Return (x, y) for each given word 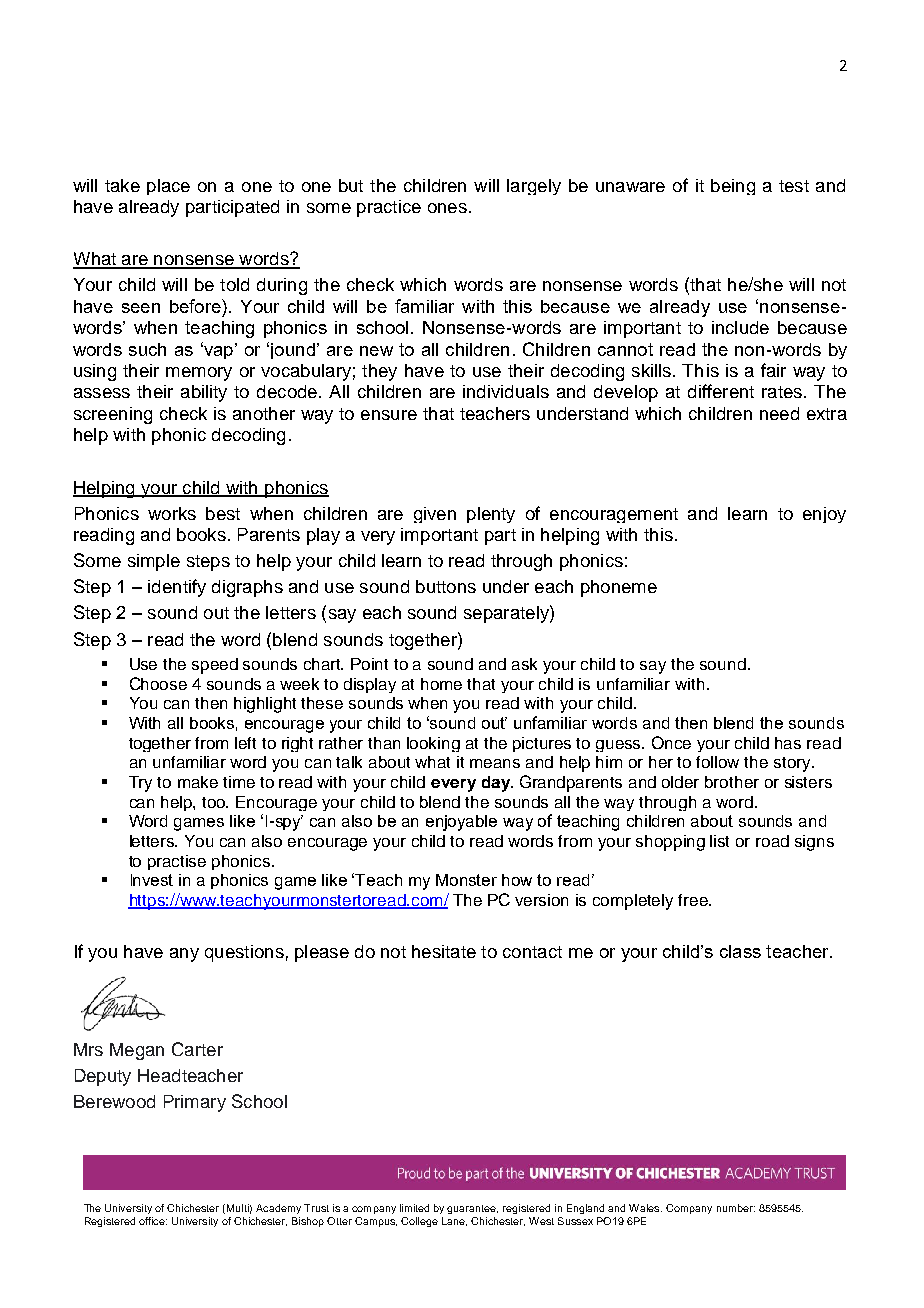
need (779, 413)
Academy (278, 1209)
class (740, 951)
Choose (158, 683)
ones (447, 208)
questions (244, 953)
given (435, 515)
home (441, 684)
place (168, 187)
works (172, 513)
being (733, 187)
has (788, 743)
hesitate (444, 951)
